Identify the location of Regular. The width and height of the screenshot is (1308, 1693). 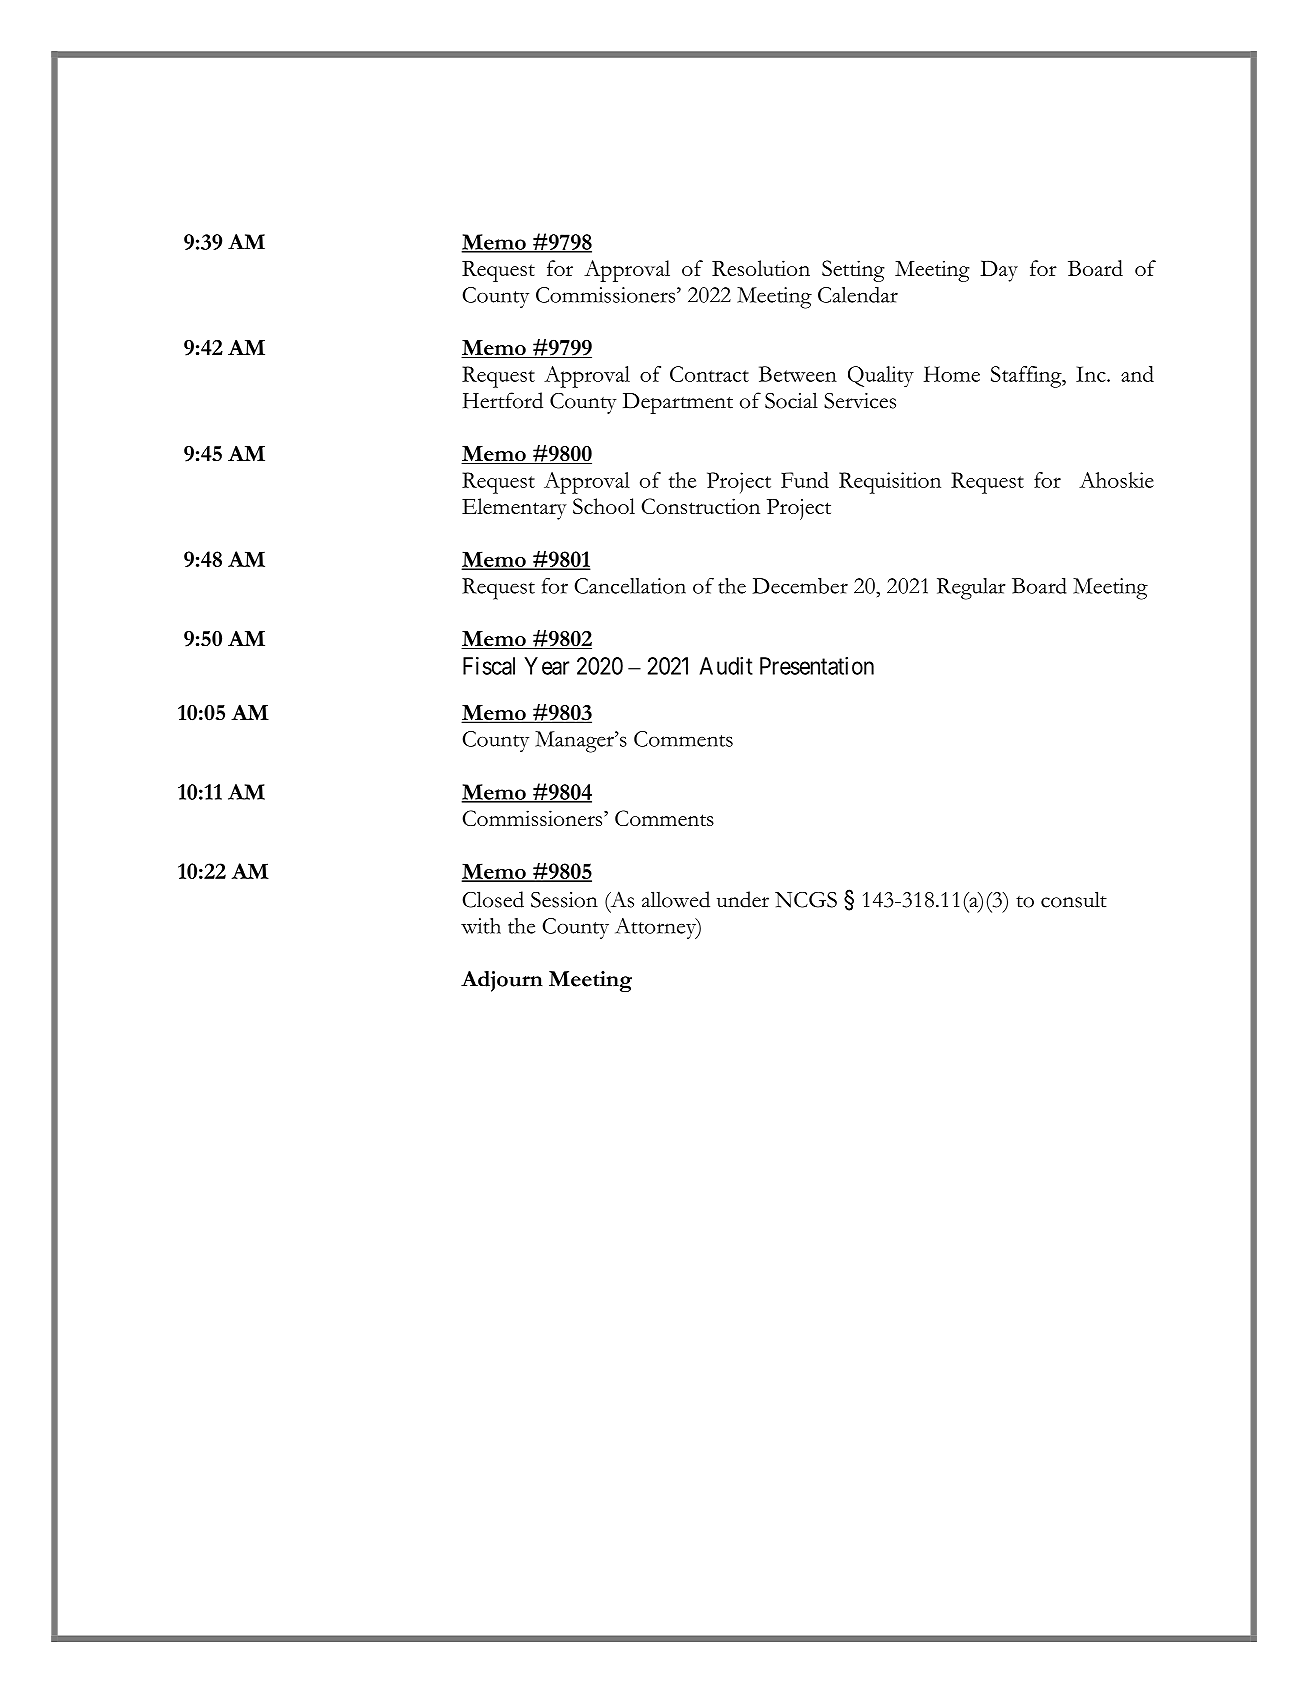
(971, 589).
